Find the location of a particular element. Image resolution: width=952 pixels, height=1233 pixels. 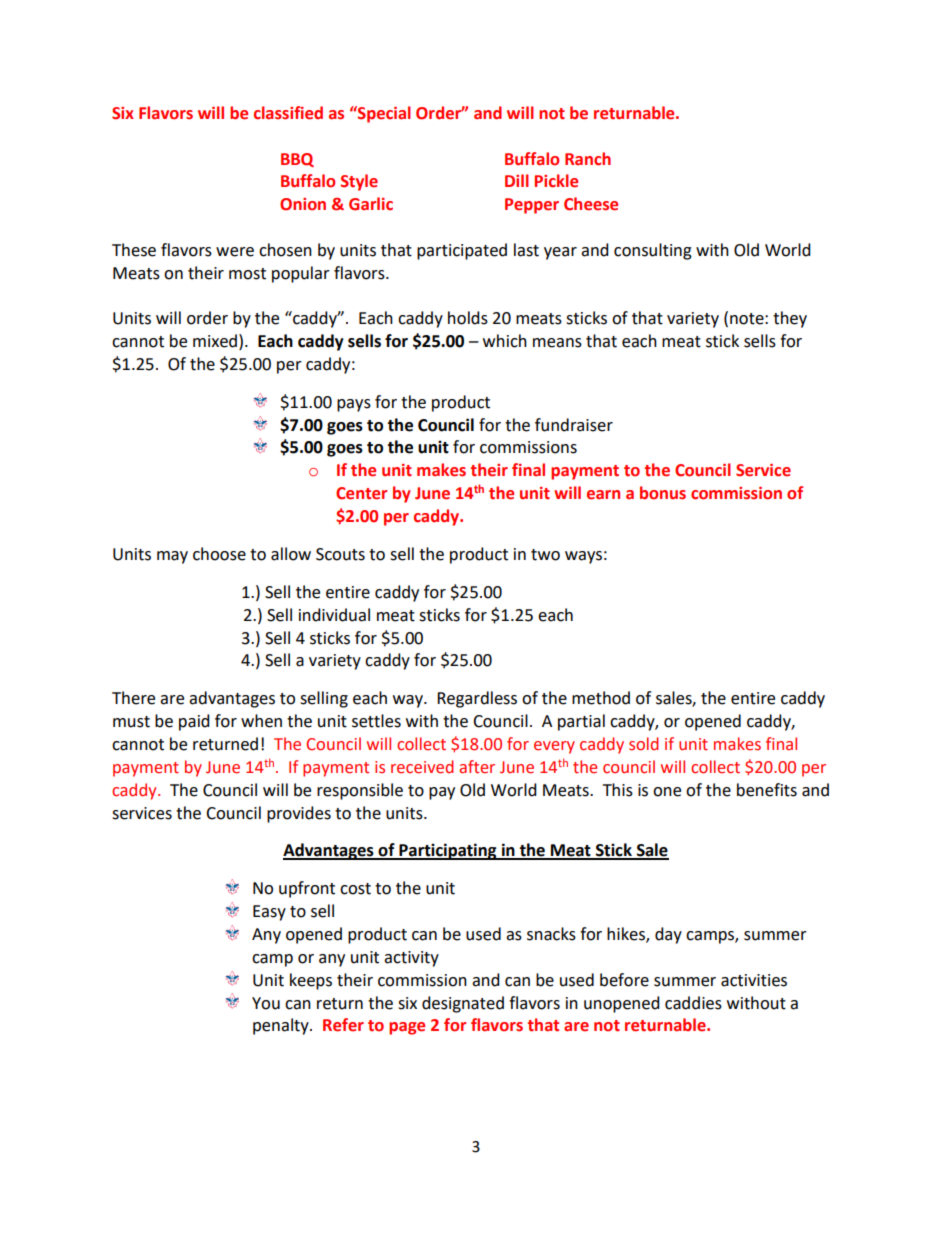

choose is located at coordinates (219, 554).
